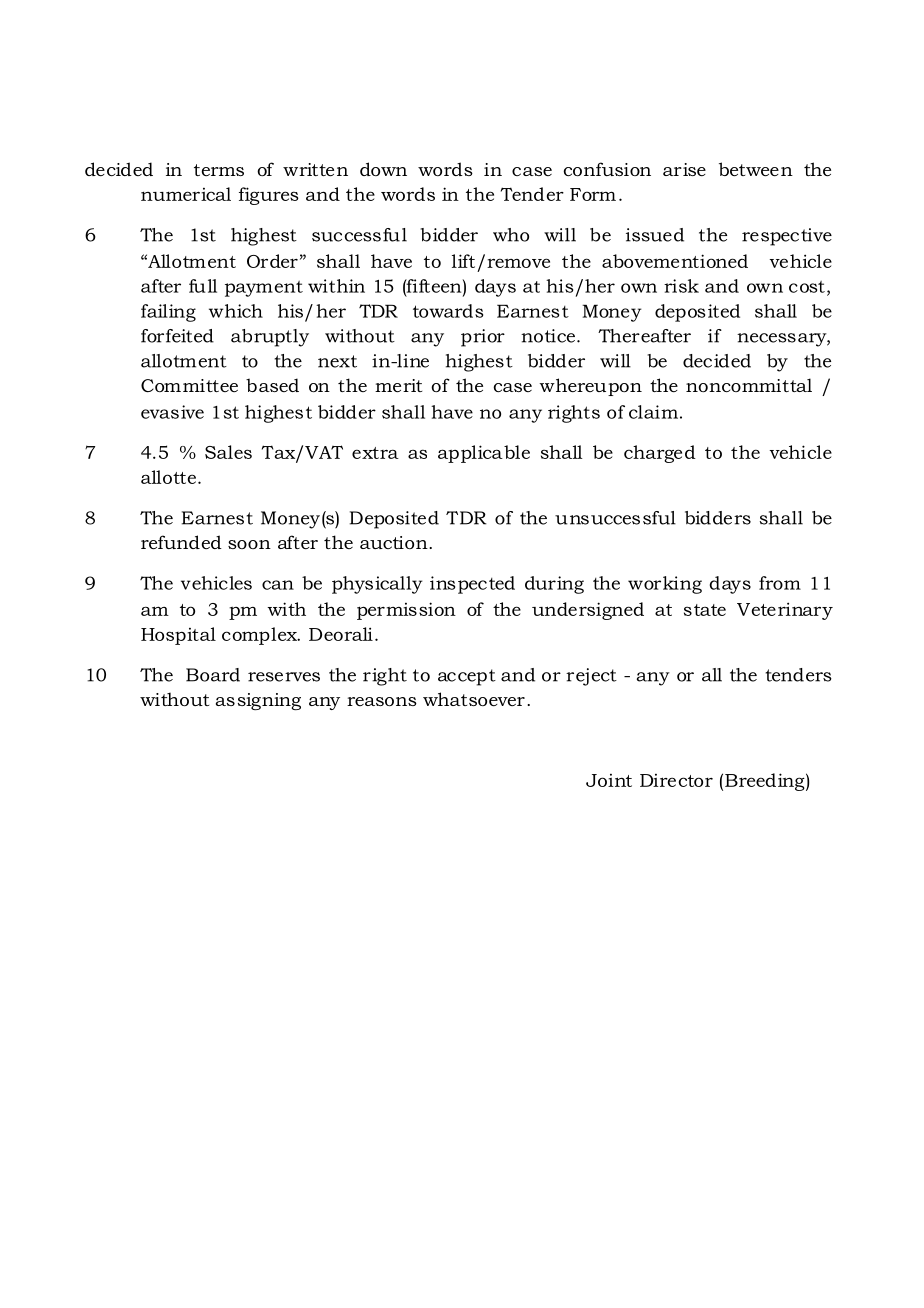 This image has width=924, height=1308. Describe the element at coordinates (756, 169) in the image. I see `between` at that location.
